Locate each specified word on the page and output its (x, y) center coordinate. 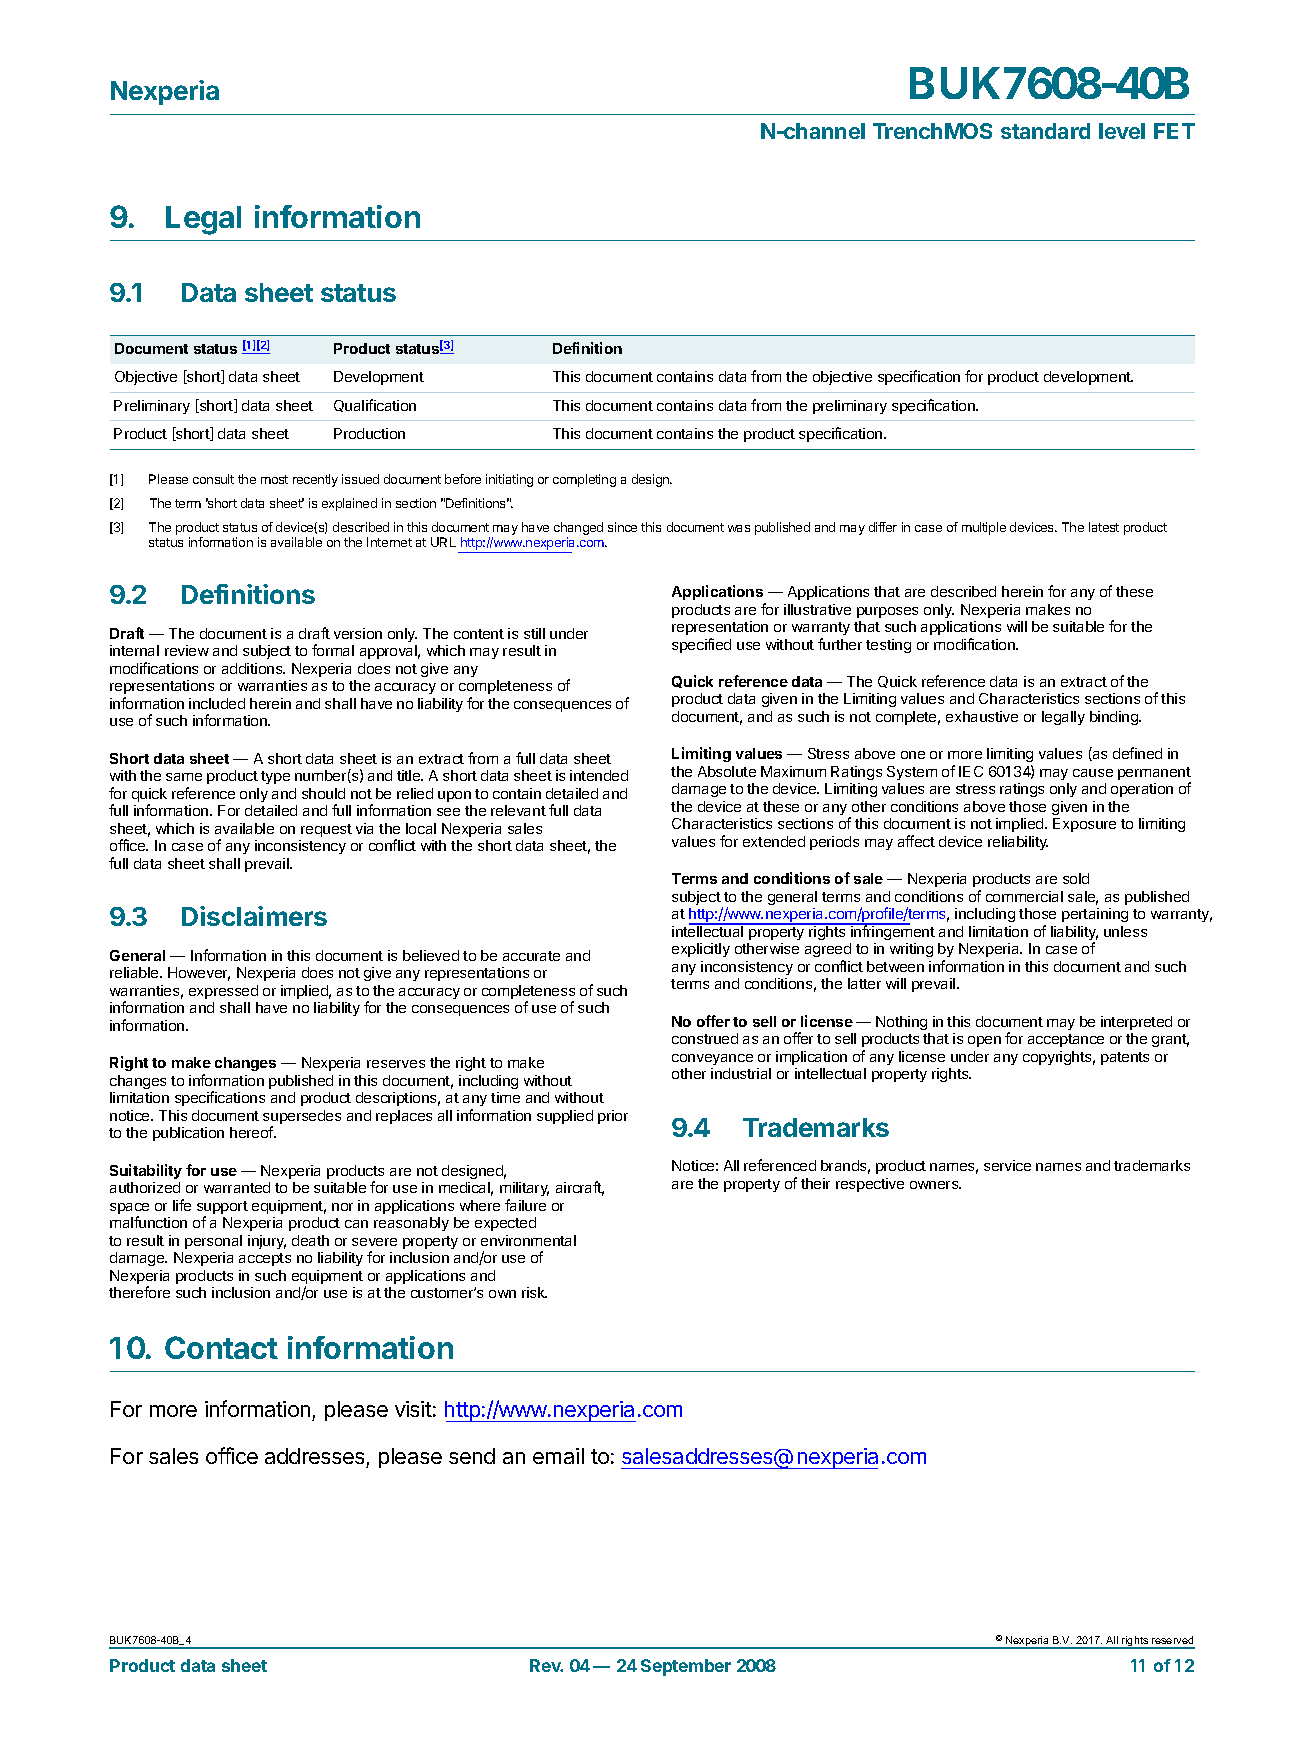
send (472, 1456)
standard (1045, 131)
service (1007, 1165)
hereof (252, 1132)
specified (701, 645)
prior (613, 1117)
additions (253, 668)
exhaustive (982, 716)
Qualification (375, 405)
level (1122, 131)
